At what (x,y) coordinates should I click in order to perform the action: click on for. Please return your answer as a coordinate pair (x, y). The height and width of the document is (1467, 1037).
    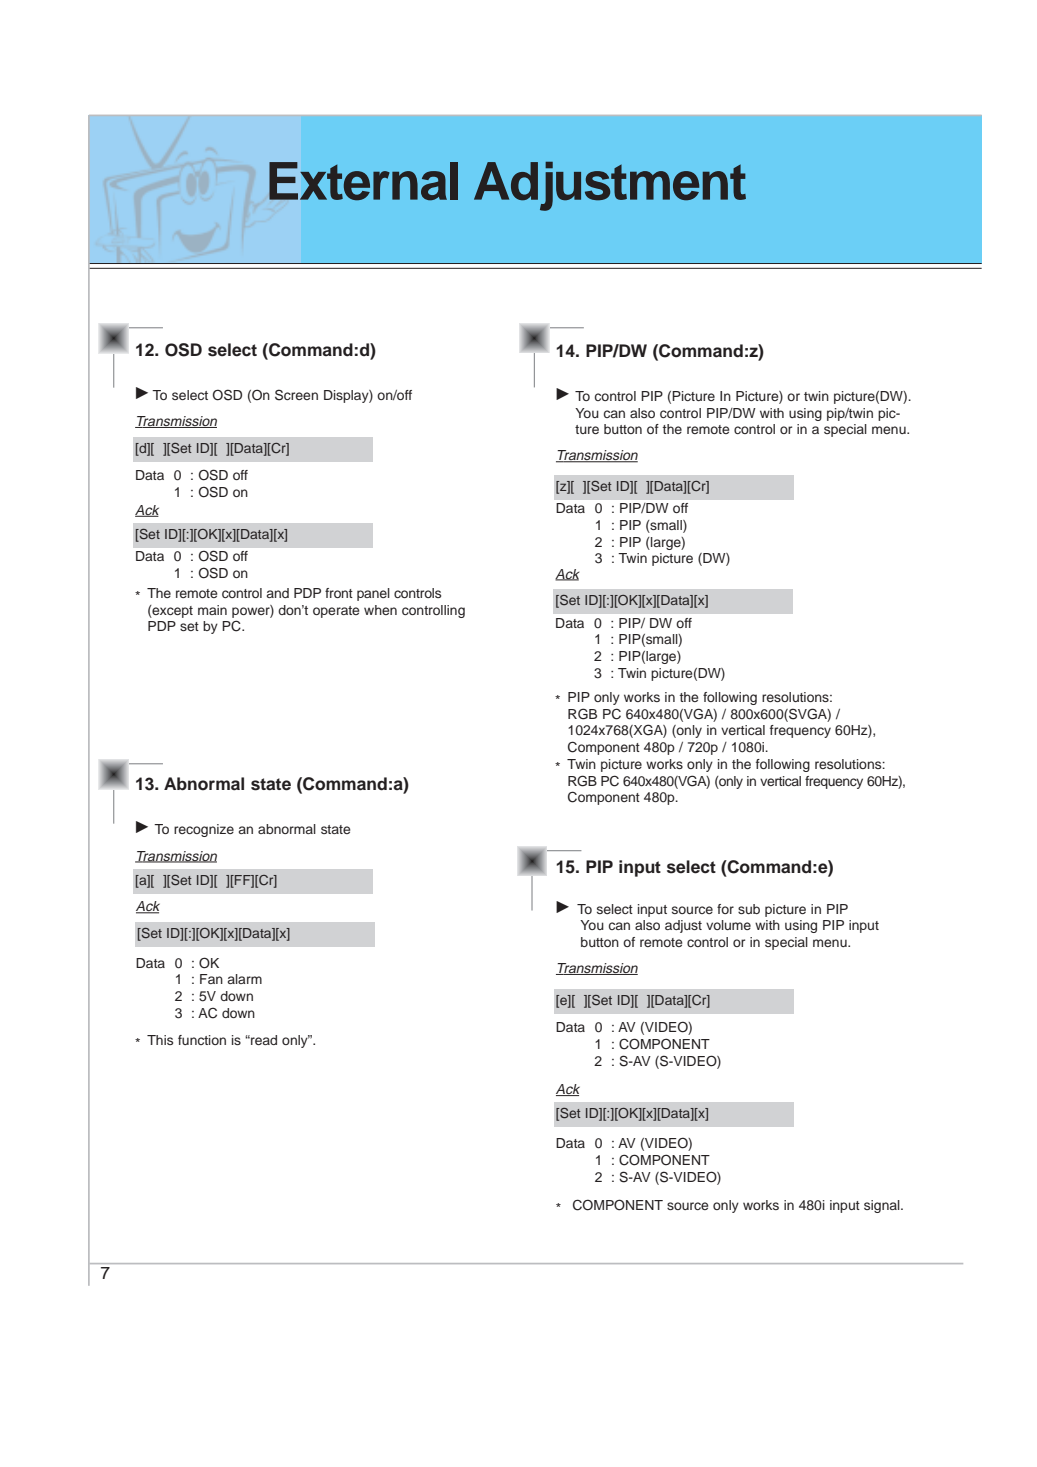
    Looking at the image, I should click on (725, 909).
